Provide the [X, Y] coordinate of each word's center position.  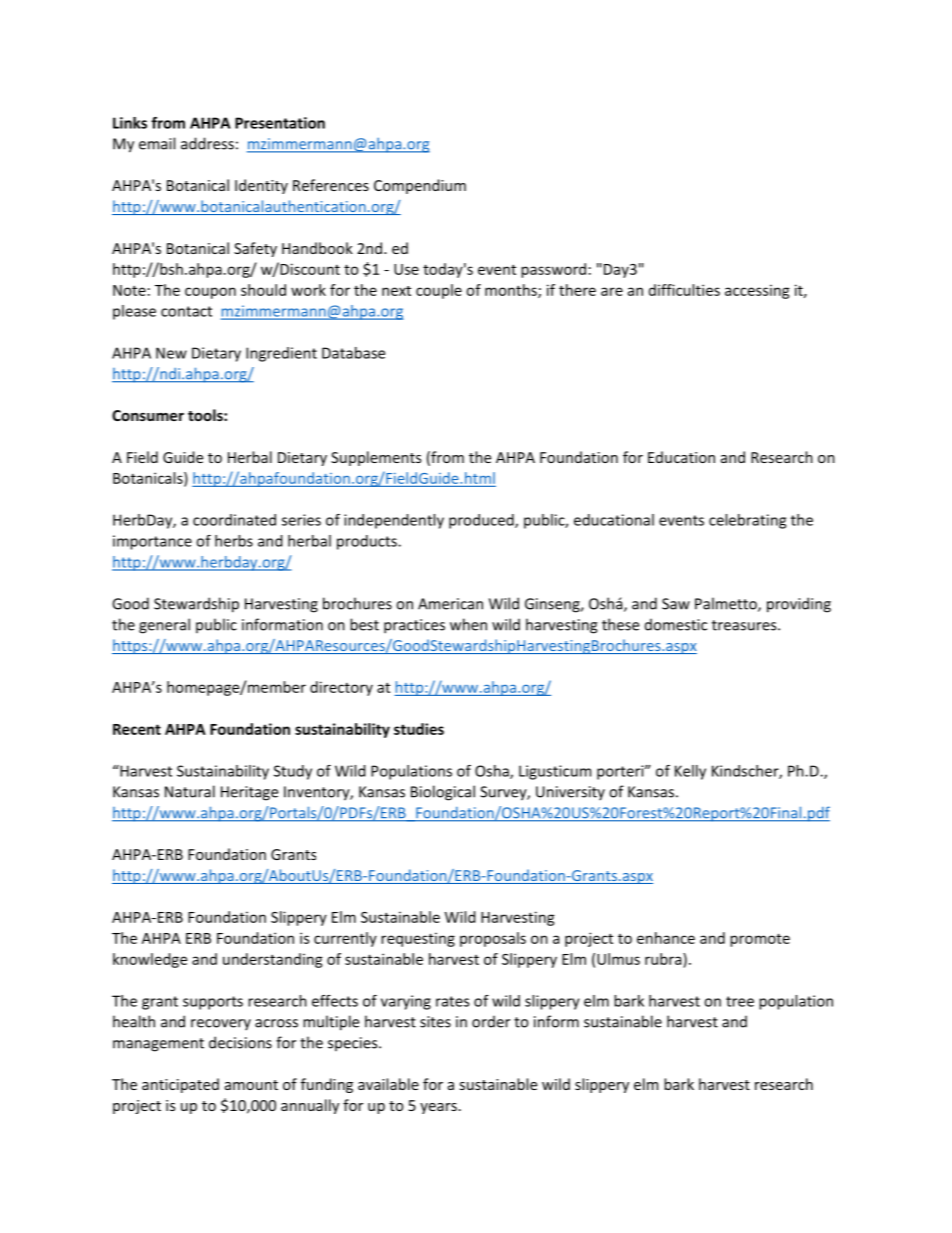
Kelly [690, 772]
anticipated [180, 1085]
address [207, 143]
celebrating [747, 521]
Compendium [420, 186]
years [438, 1108]
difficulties [684, 290]
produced [482, 521]
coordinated [234, 520]
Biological [443, 793]
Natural [190, 791]
